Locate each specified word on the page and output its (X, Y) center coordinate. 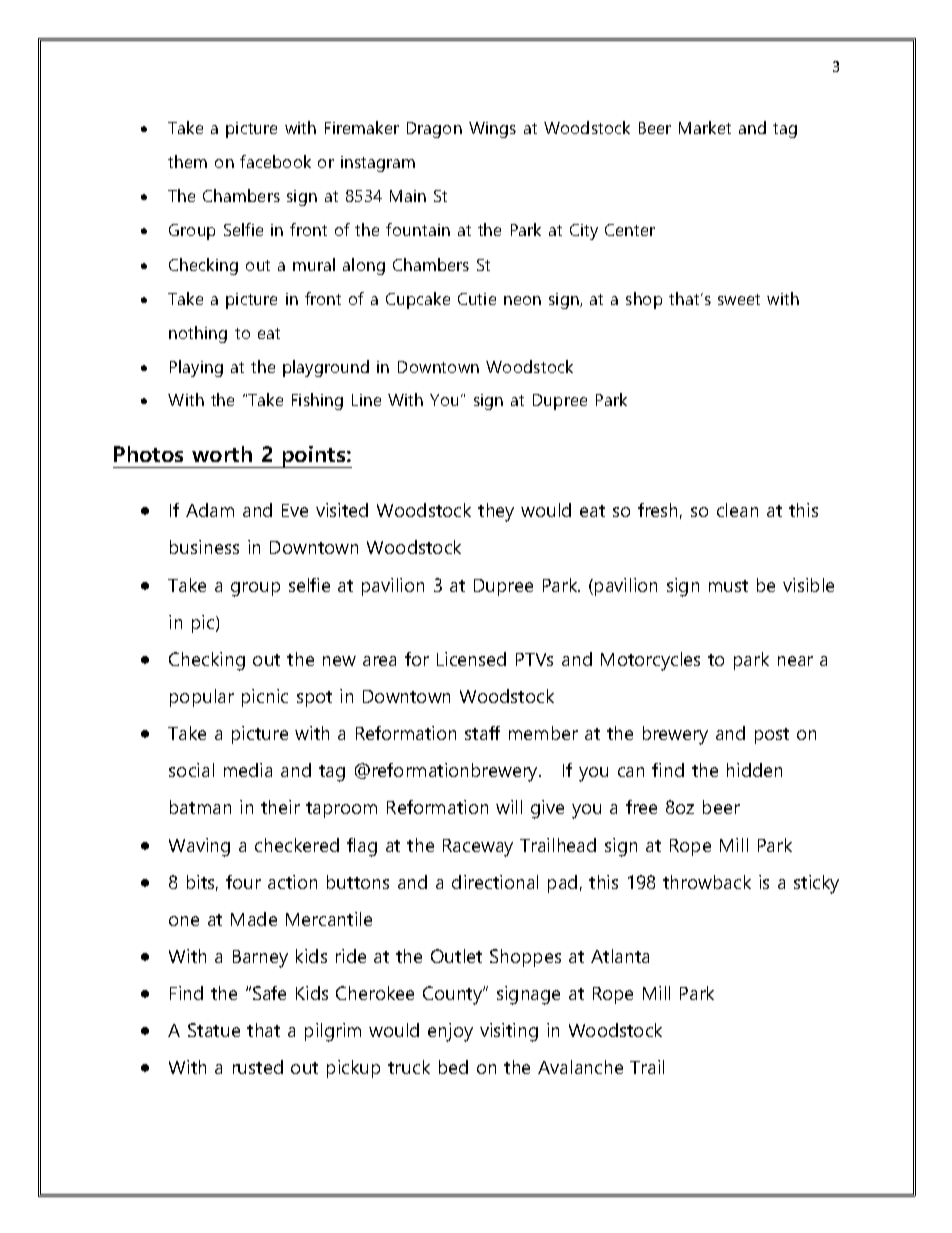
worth (222, 454)
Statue (214, 1030)
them (187, 161)
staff (482, 733)
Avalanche (580, 1067)
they (496, 512)
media (248, 770)
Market (705, 127)
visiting (509, 1032)
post (772, 736)
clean (737, 510)
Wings (492, 130)
